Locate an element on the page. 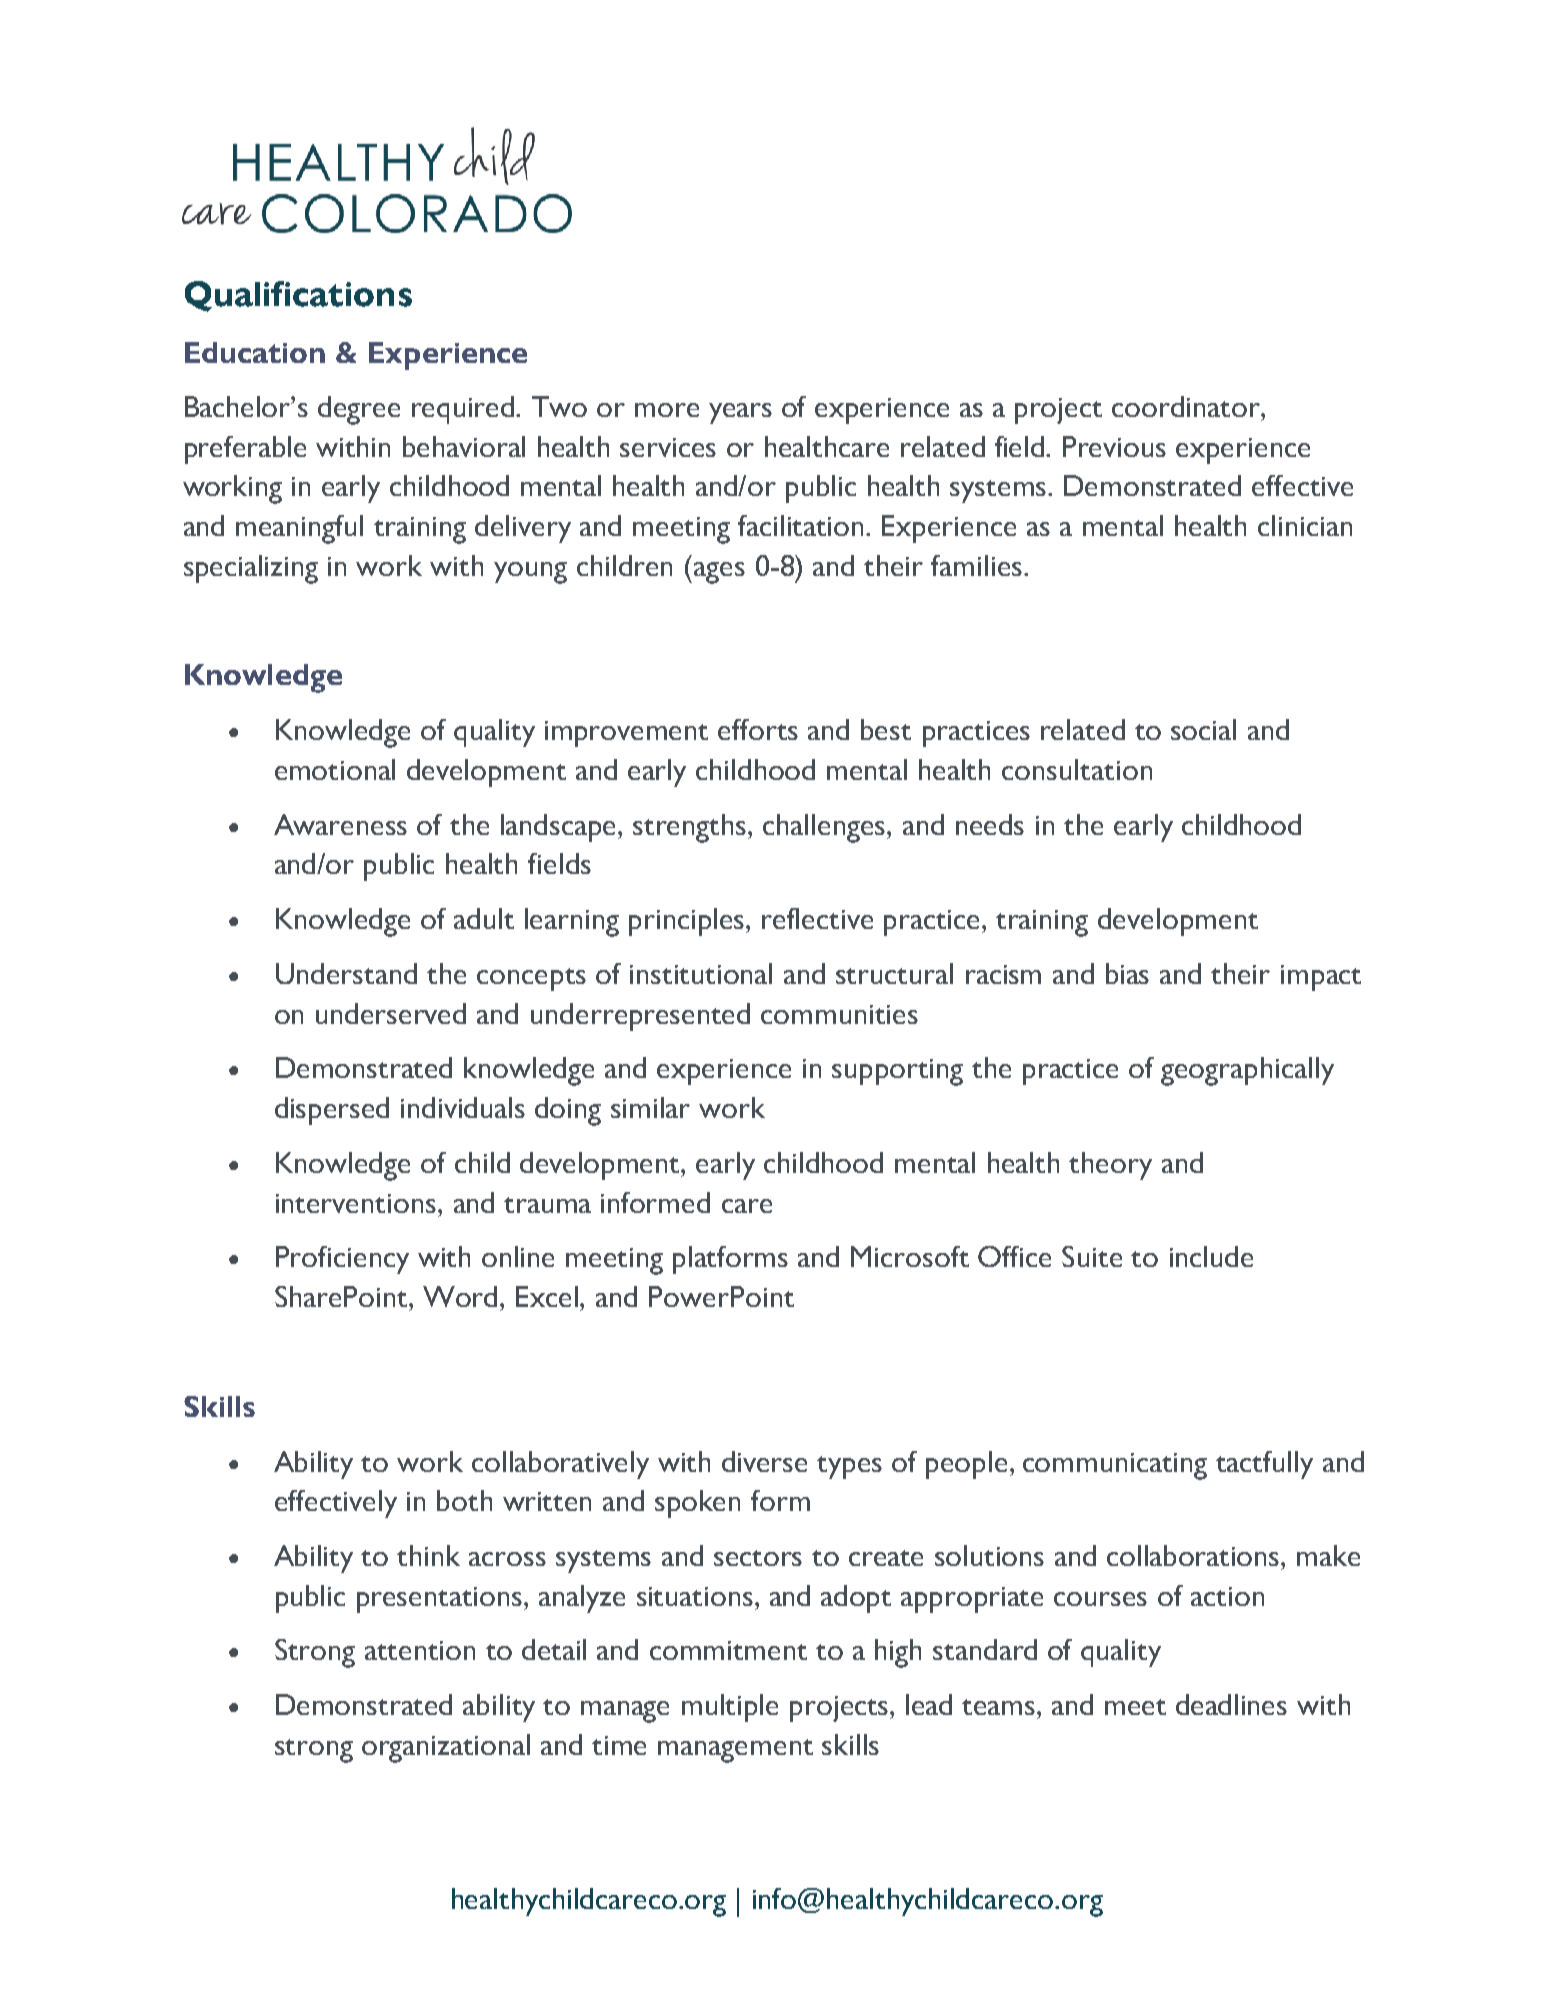 This document has height=2009, width=1553. attention is located at coordinates (420, 1650).
